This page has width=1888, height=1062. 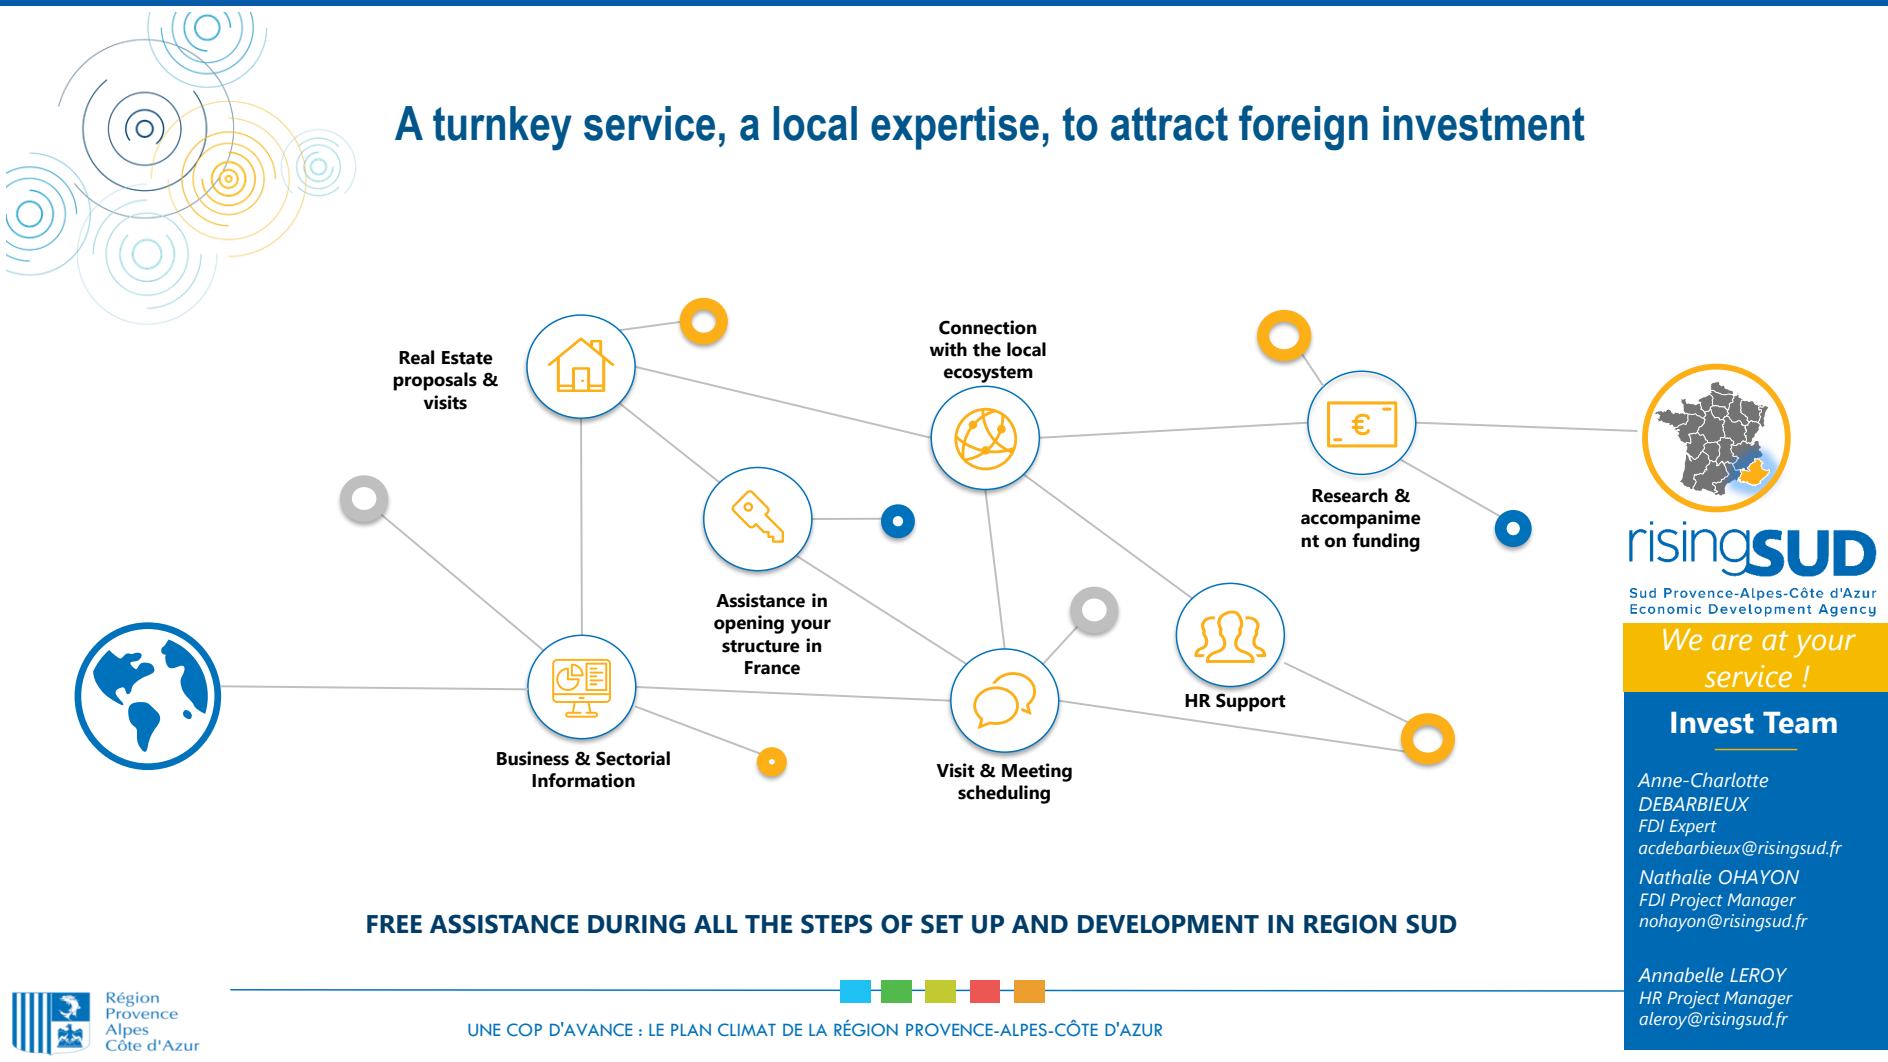 What do you see at coordinates (1732, 642) in the page?
I see `are` at bounding box center [1732, 642].
